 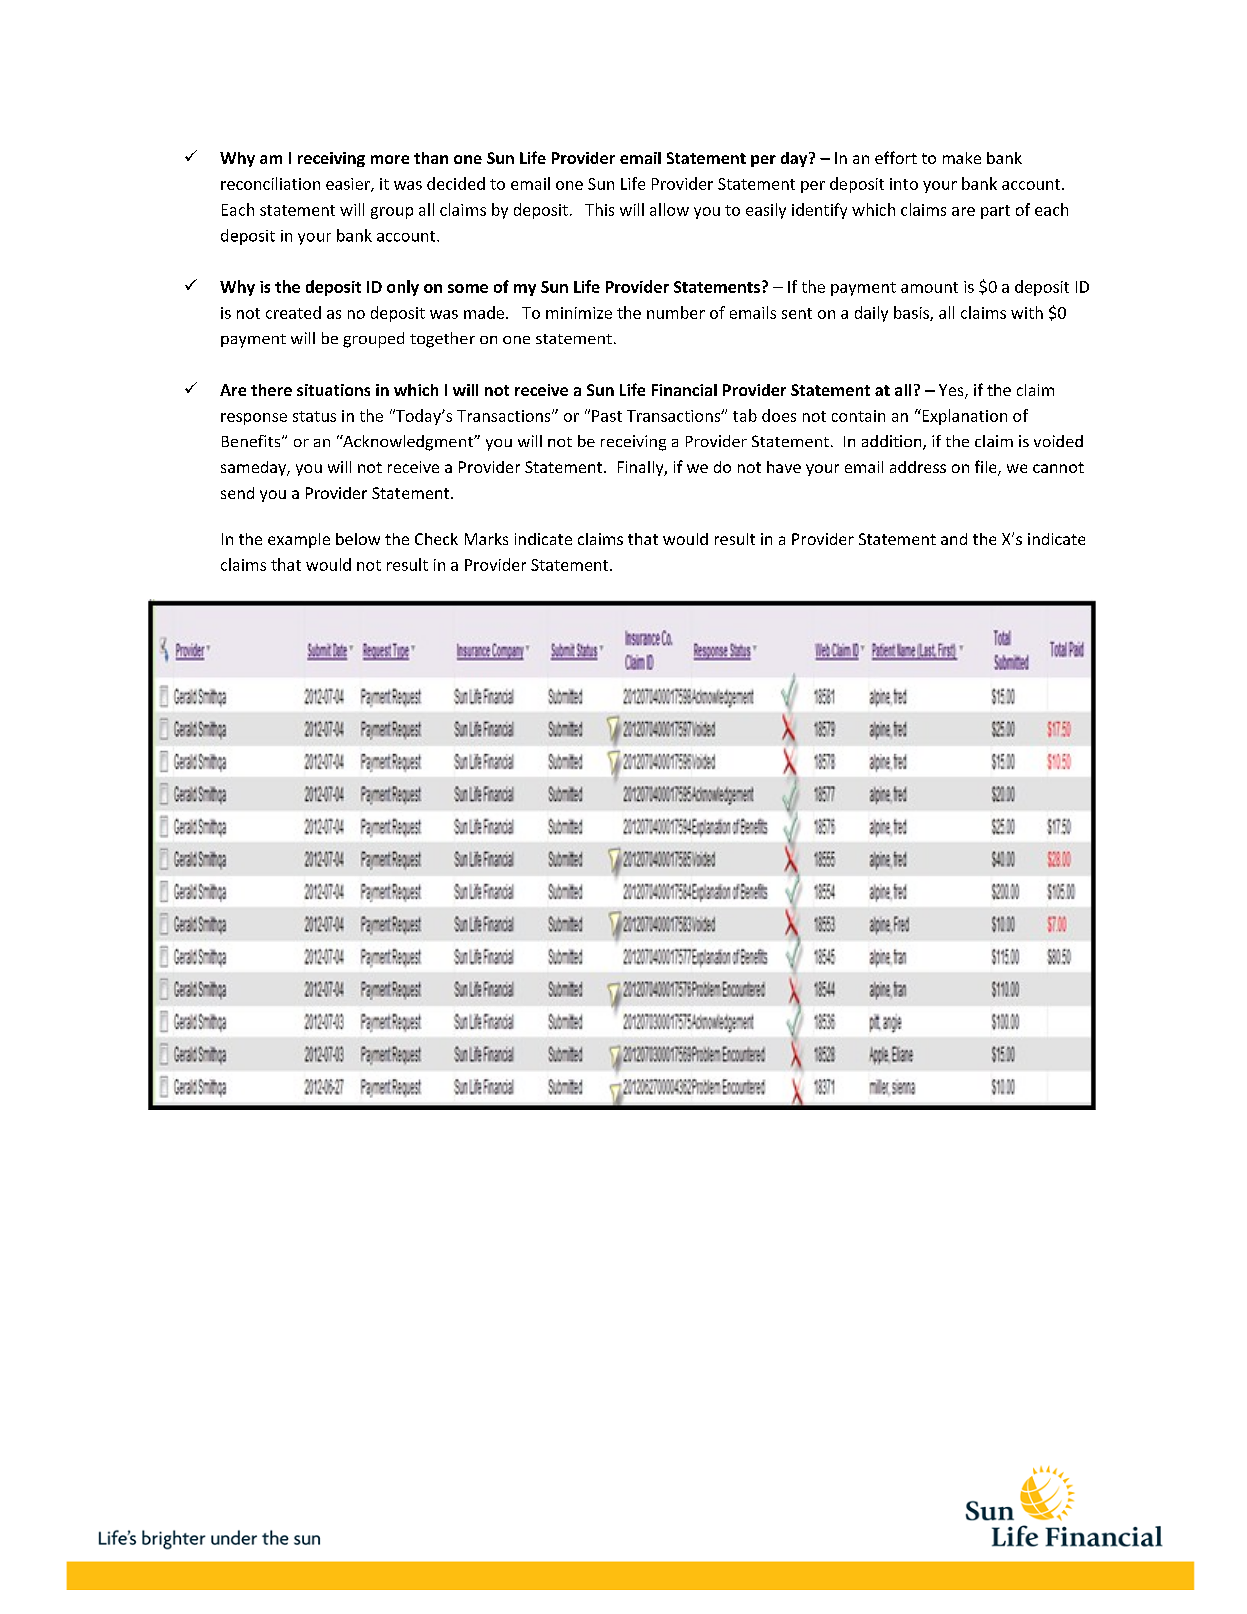 What do you see at coordinates (436, 539) in the screenshot?
I see `Check` at bounding box center [436, 539].
